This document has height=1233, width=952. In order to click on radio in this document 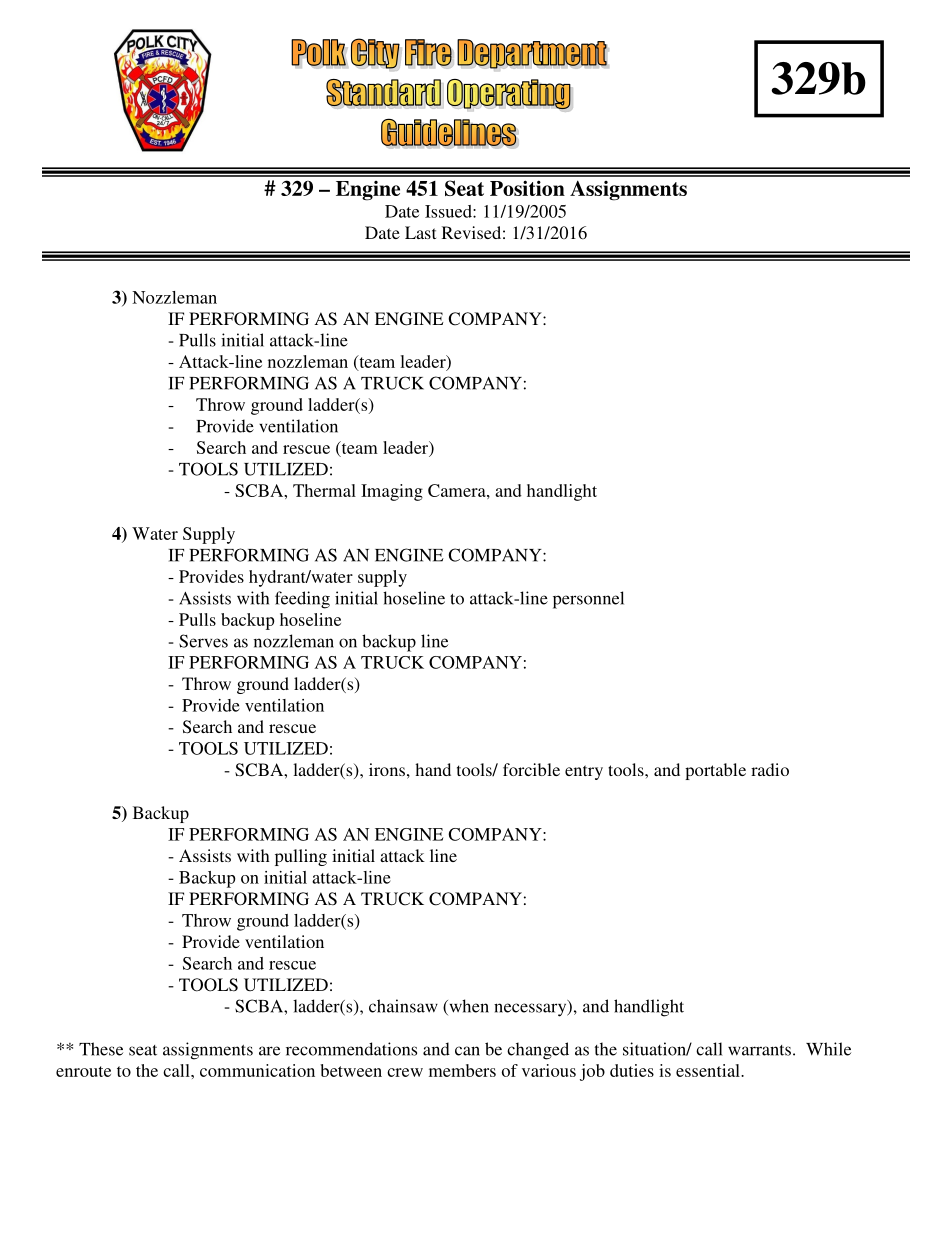, I will do `click(770, 769)`.
